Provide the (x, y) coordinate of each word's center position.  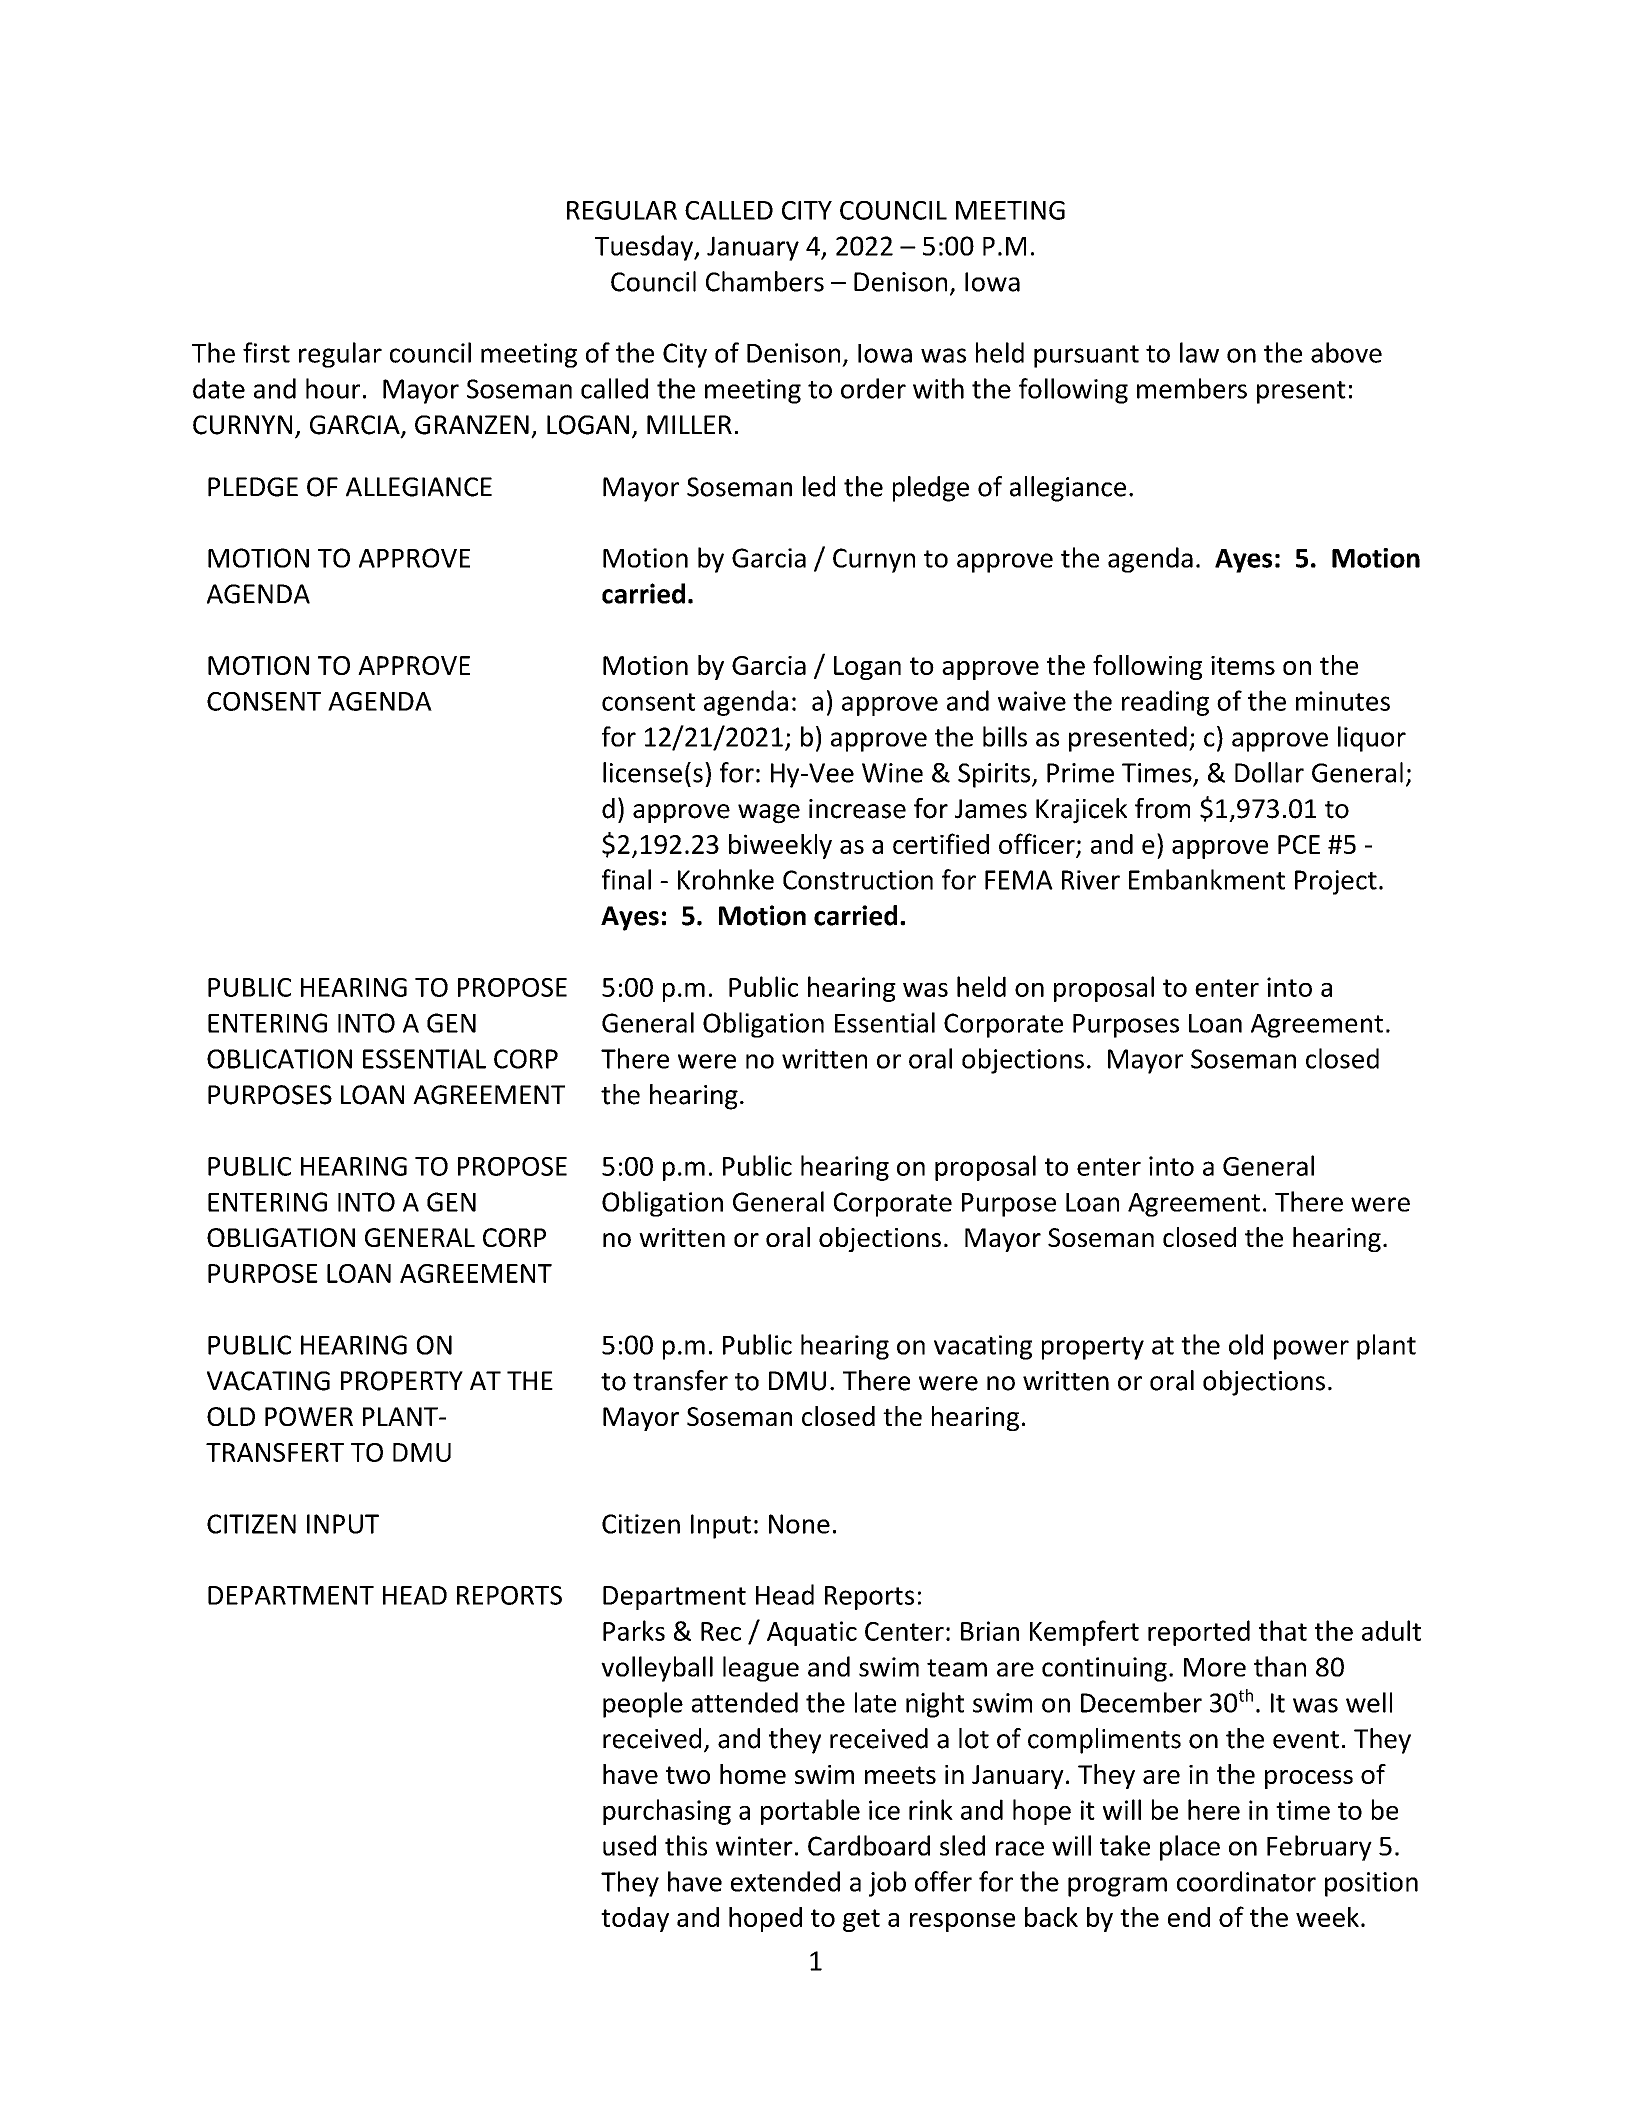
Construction (858, 880)
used (629, 1845)
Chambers (765, 281)
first (266, 352)
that (1283, 1630)
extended (785, 1881)
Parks (634, 1630)
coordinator (1246, 1881)
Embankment (1207, 879)
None (799, 1524)
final (626, 879)
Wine (892, 773)
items (1243, 665)
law (1199, 352)
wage (769, 814)
